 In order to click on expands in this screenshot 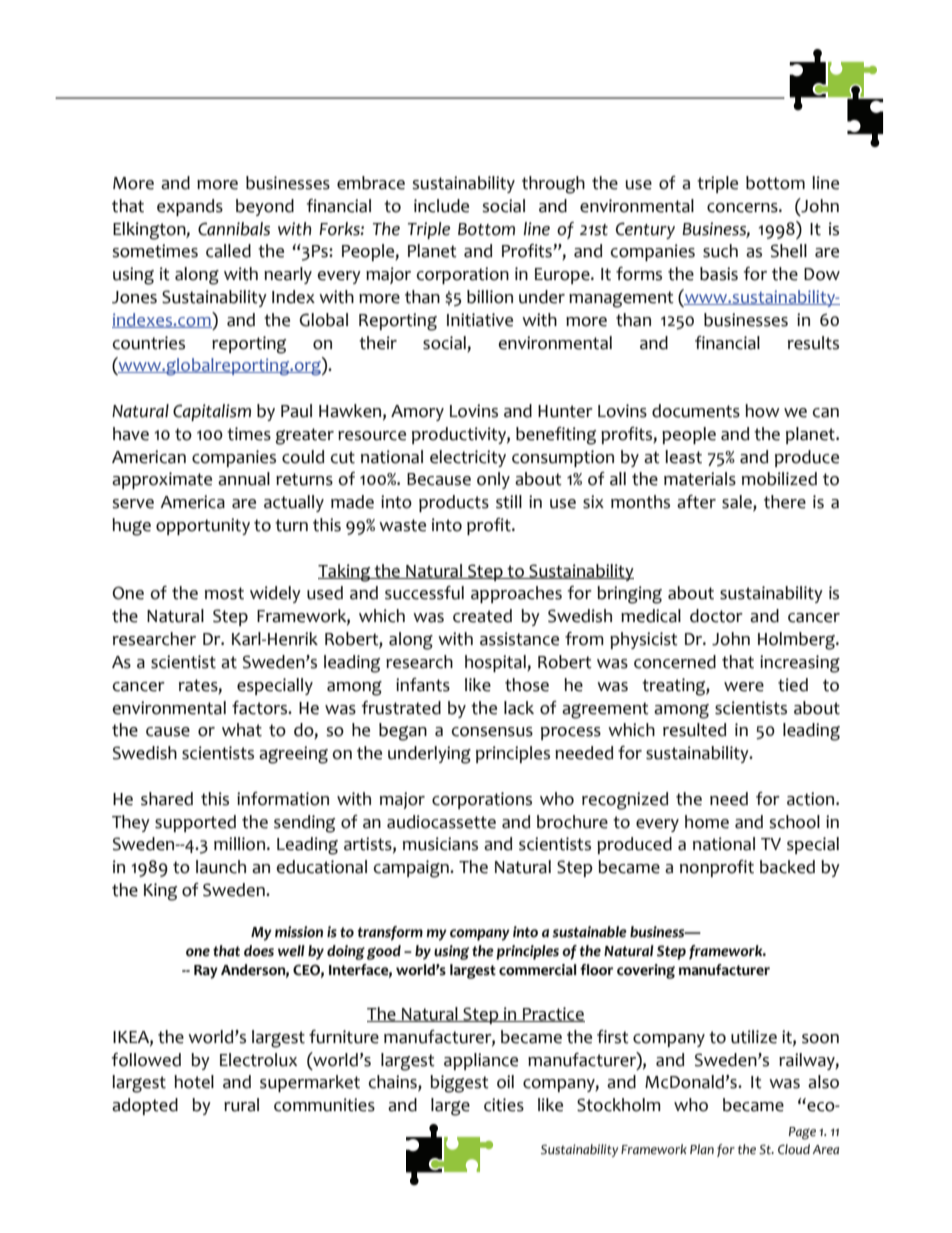, I will do `click(190, 207)`.
